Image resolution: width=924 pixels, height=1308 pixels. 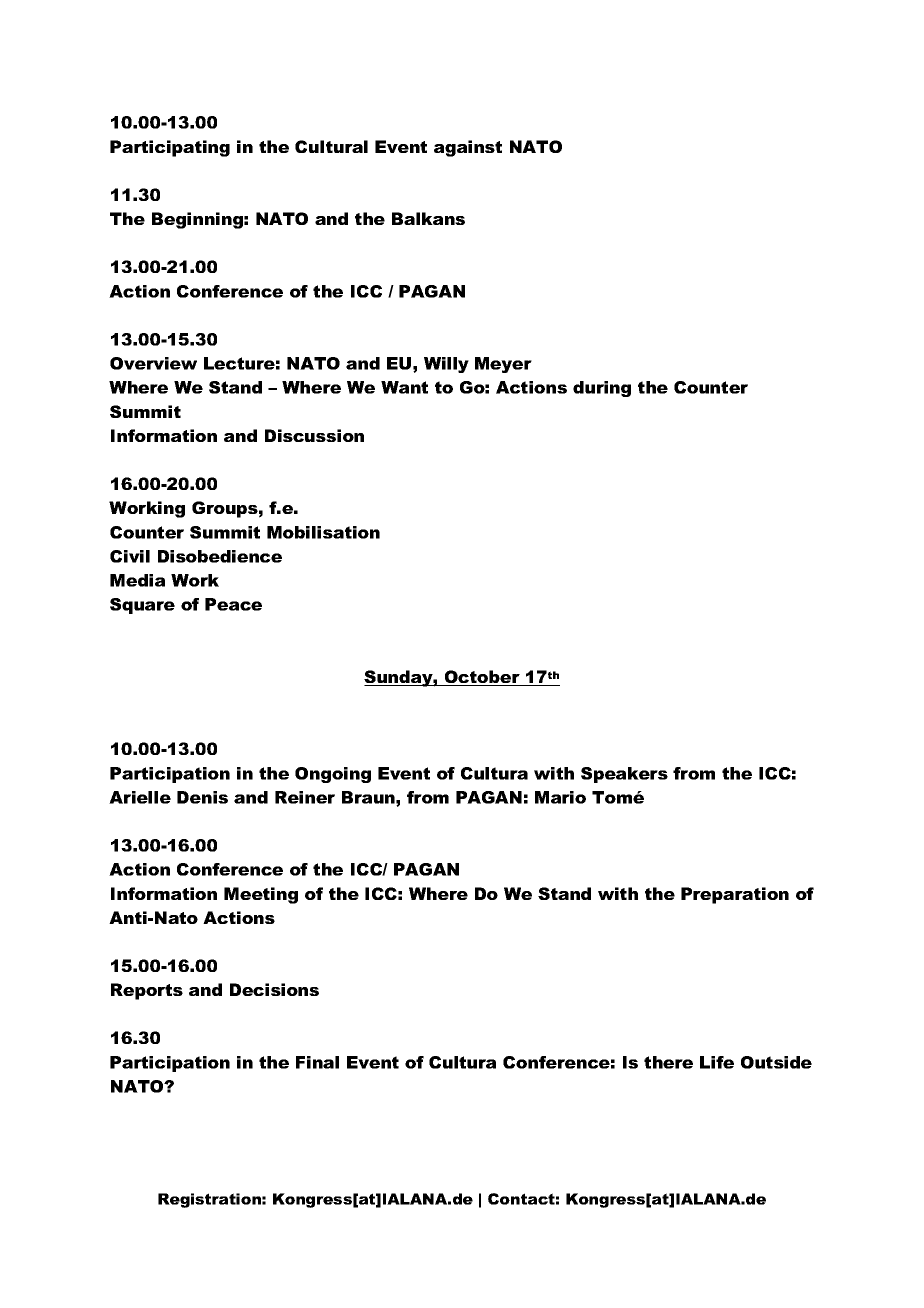 I want to click on October, so click(x=482, y=678).
